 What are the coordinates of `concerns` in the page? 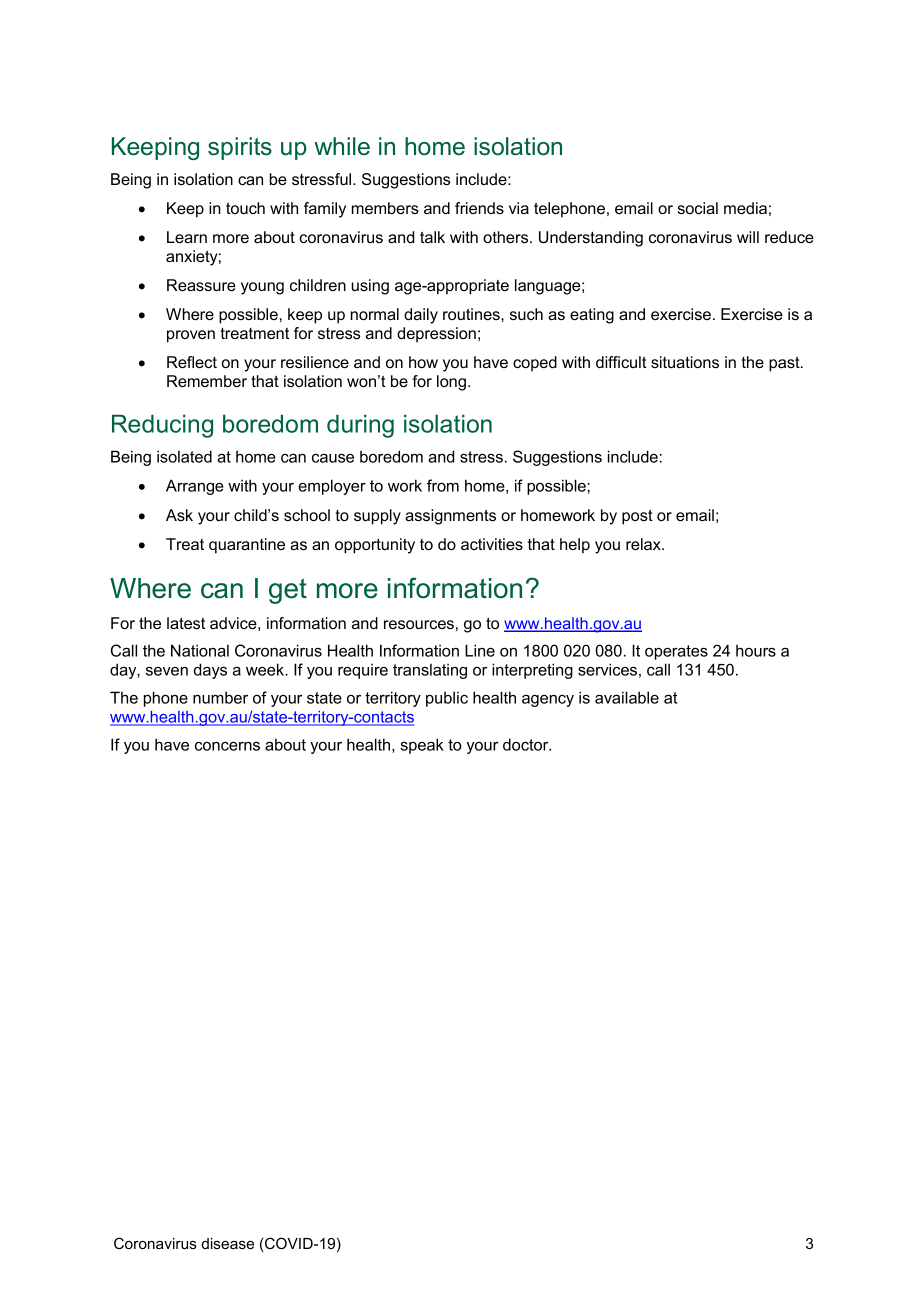 It's located at (227, 746).
